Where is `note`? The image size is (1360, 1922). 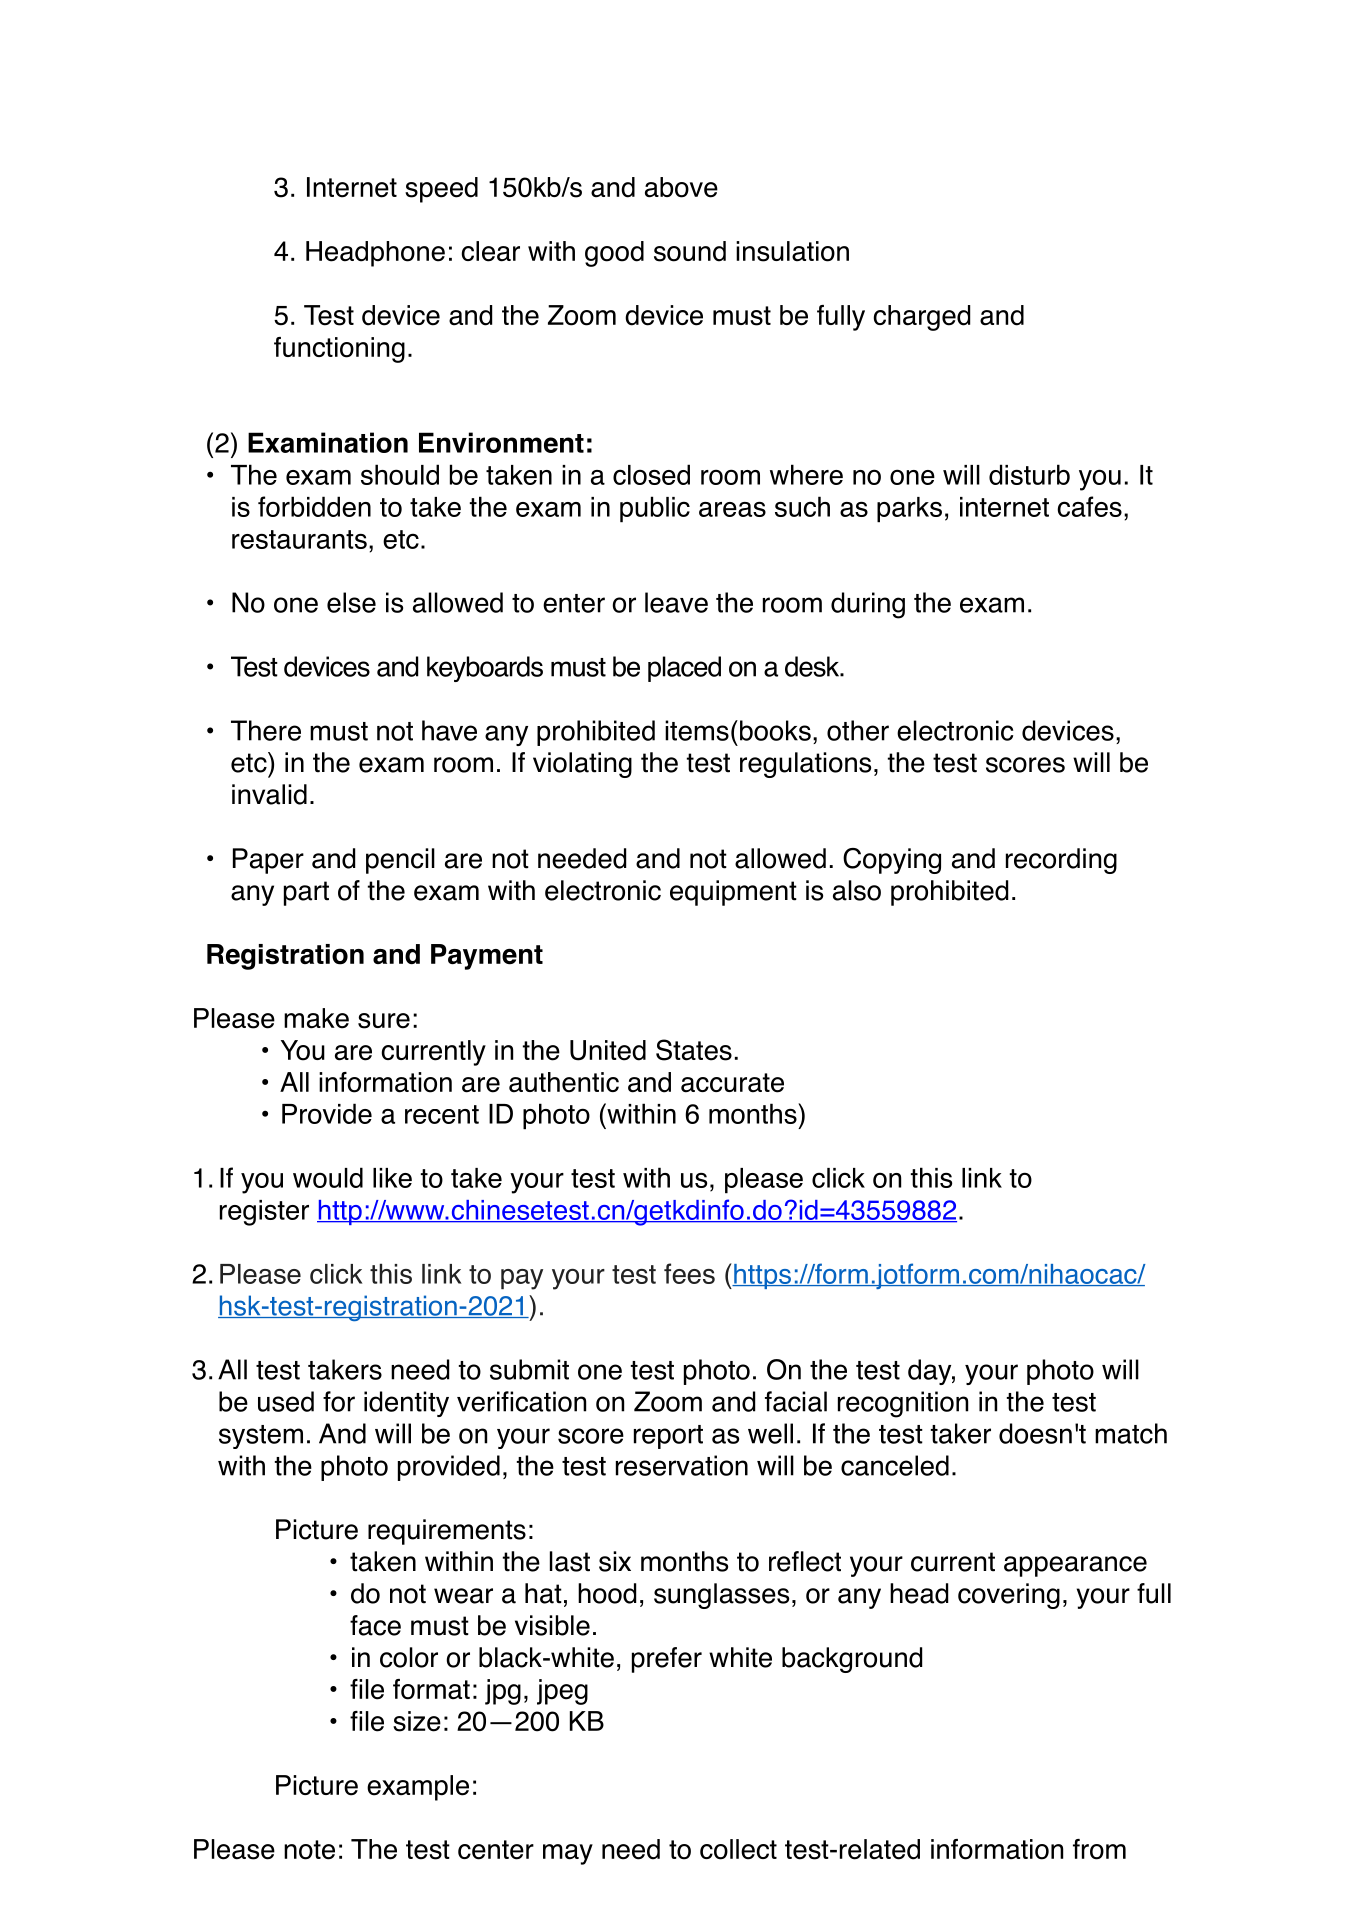 note is located at coordinates (309, 1850).
